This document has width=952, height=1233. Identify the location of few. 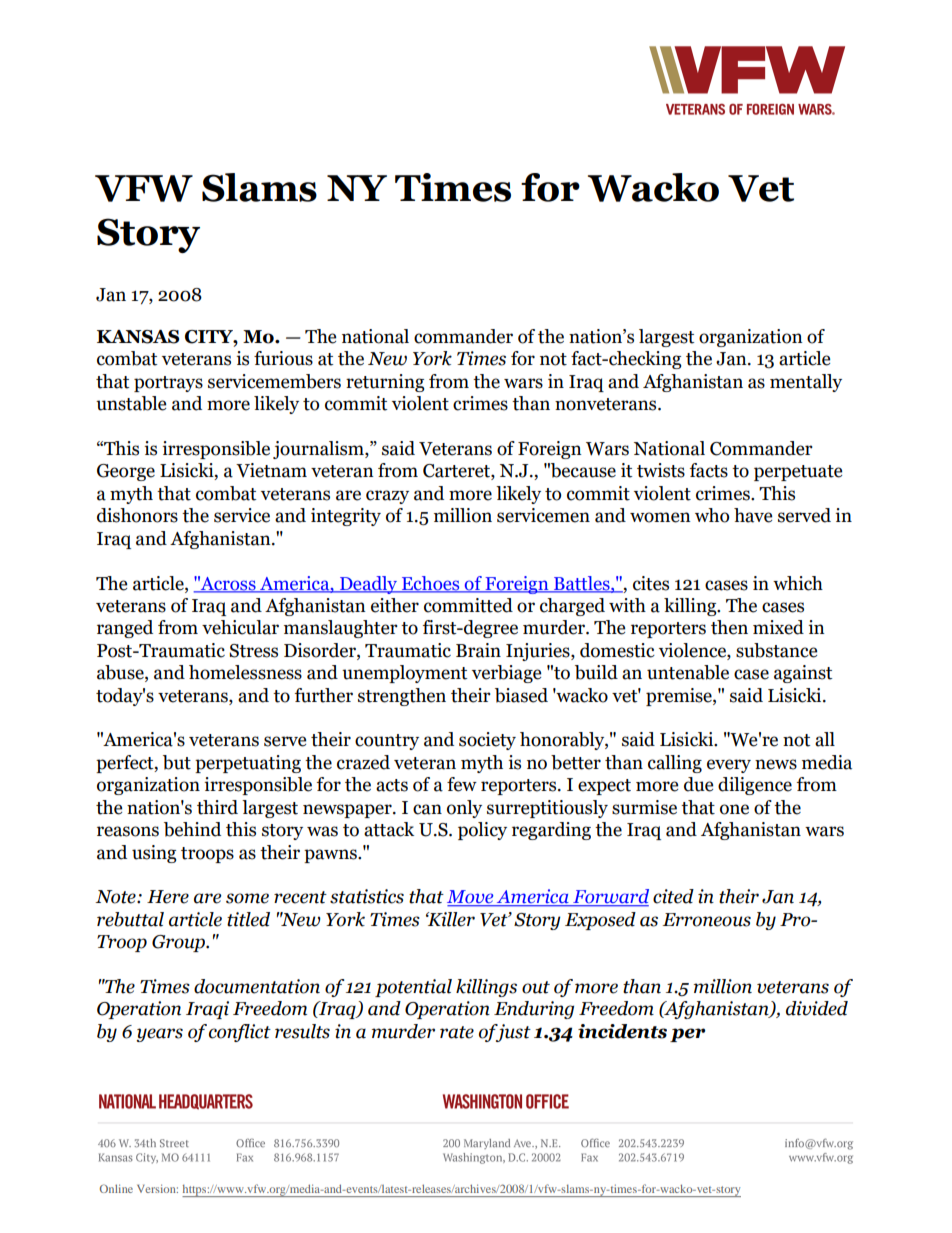
(462, 784).
